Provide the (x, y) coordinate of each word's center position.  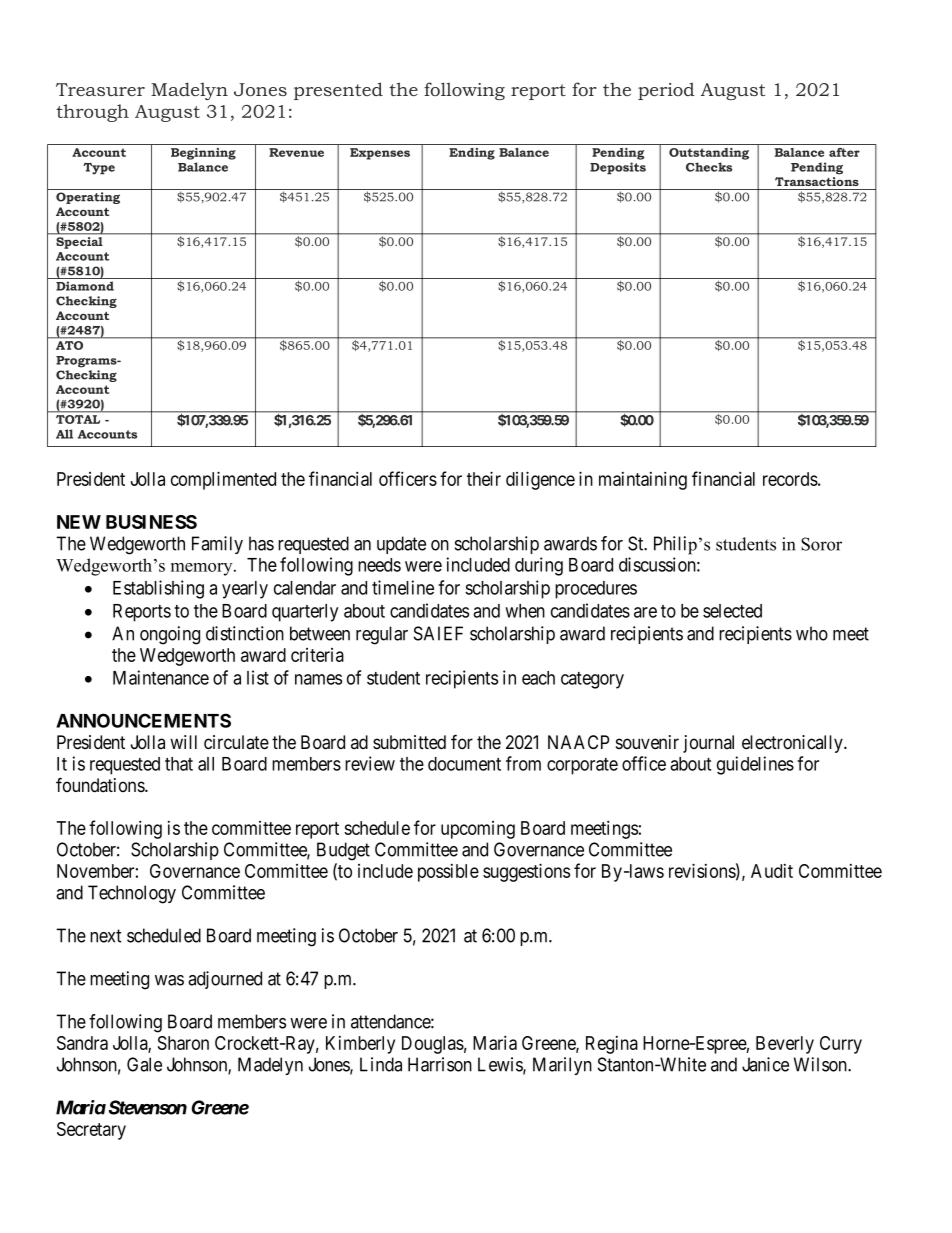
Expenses (380, 154)
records (790, 479)
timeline (403, 587)
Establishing (158, 589)
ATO (69, 345)
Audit (772, 871)
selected (732, 611)
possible (448, 873)
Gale (144, 1064)
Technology (132, 894)
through (92, 113)
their (484, 478)
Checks (709, 167)
